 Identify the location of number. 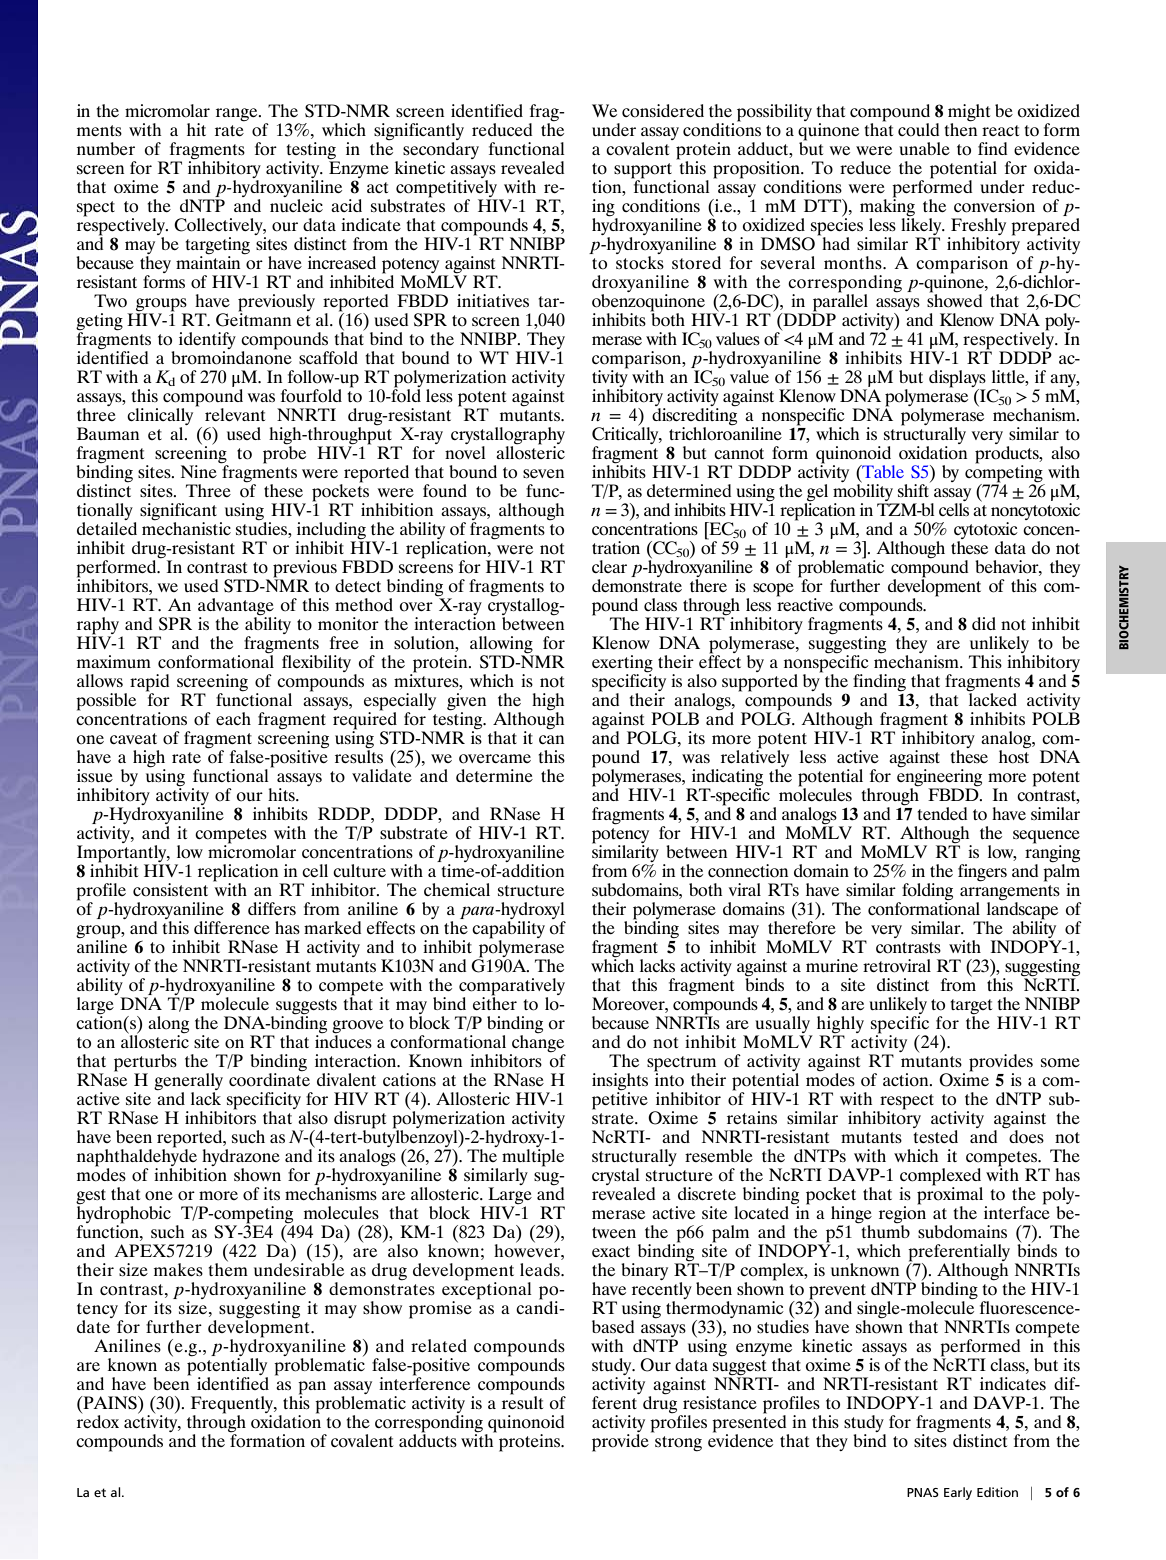
(106, 148).
